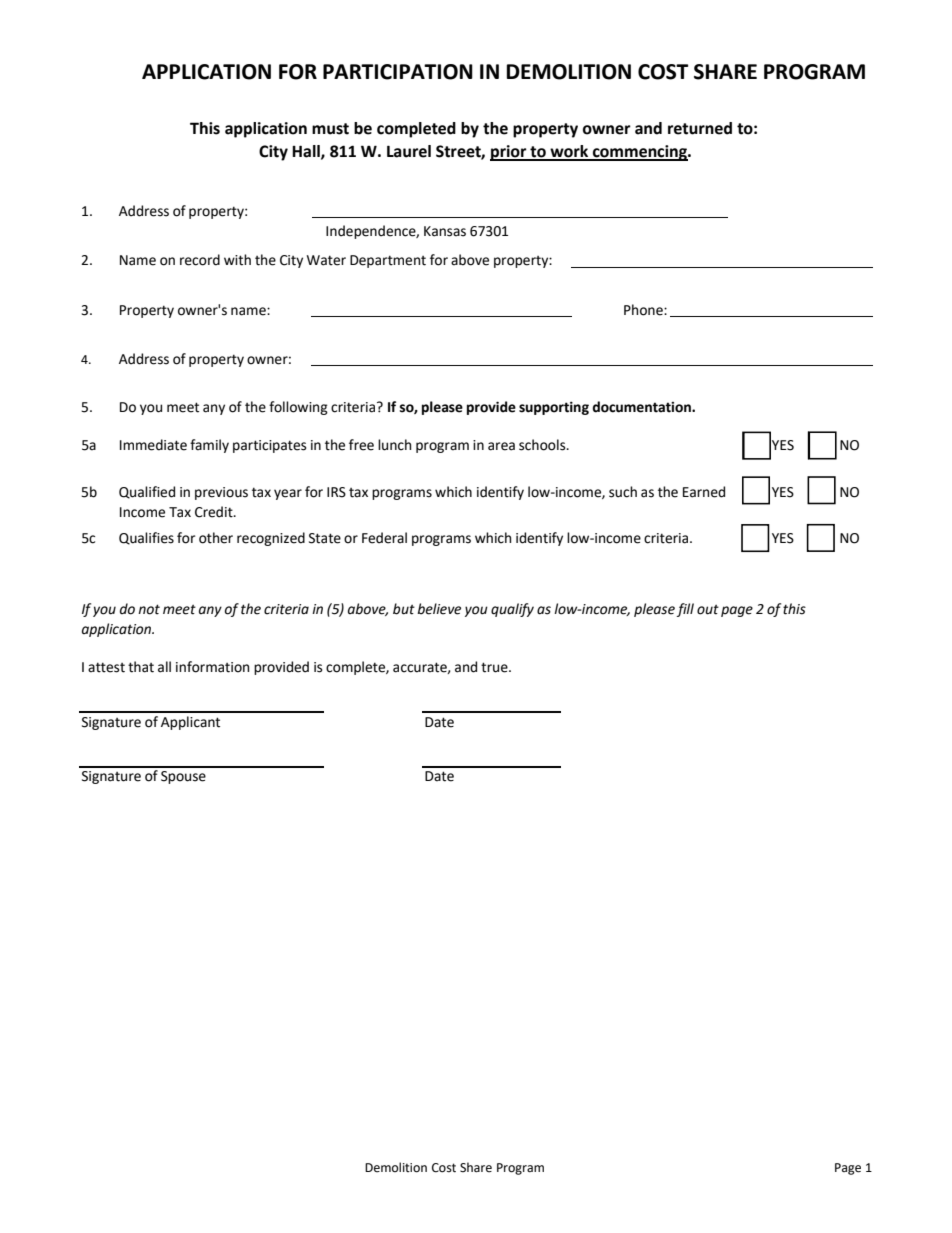 The width and height of the page is (952, 1233). What do you see at coordinates (398, 72) in the page?
I see `PARTICIPATION` at bounding box center [398, 72].
